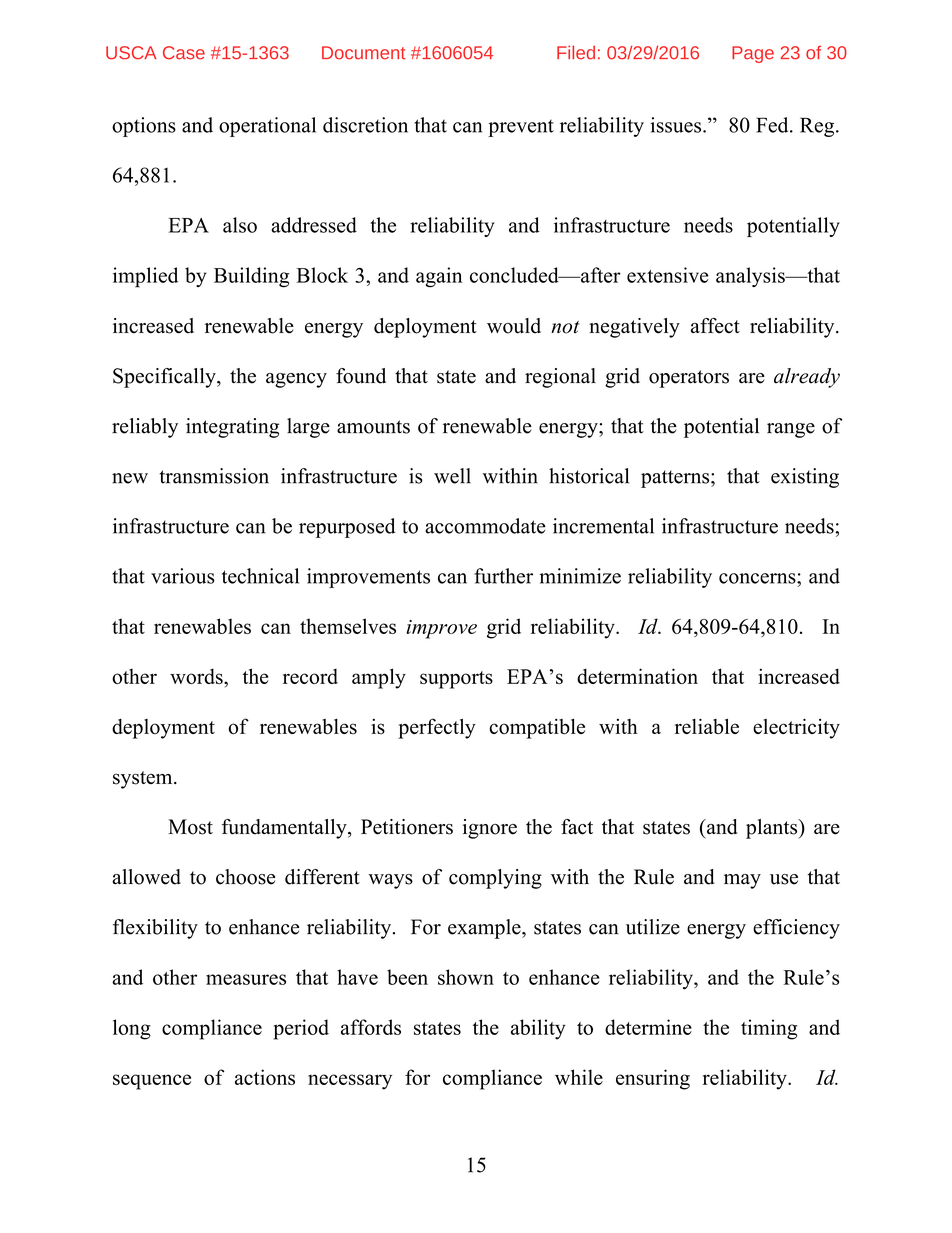  Describe the element at coordinates (753, 54) in the screenshot. I see `Page` at that location.
